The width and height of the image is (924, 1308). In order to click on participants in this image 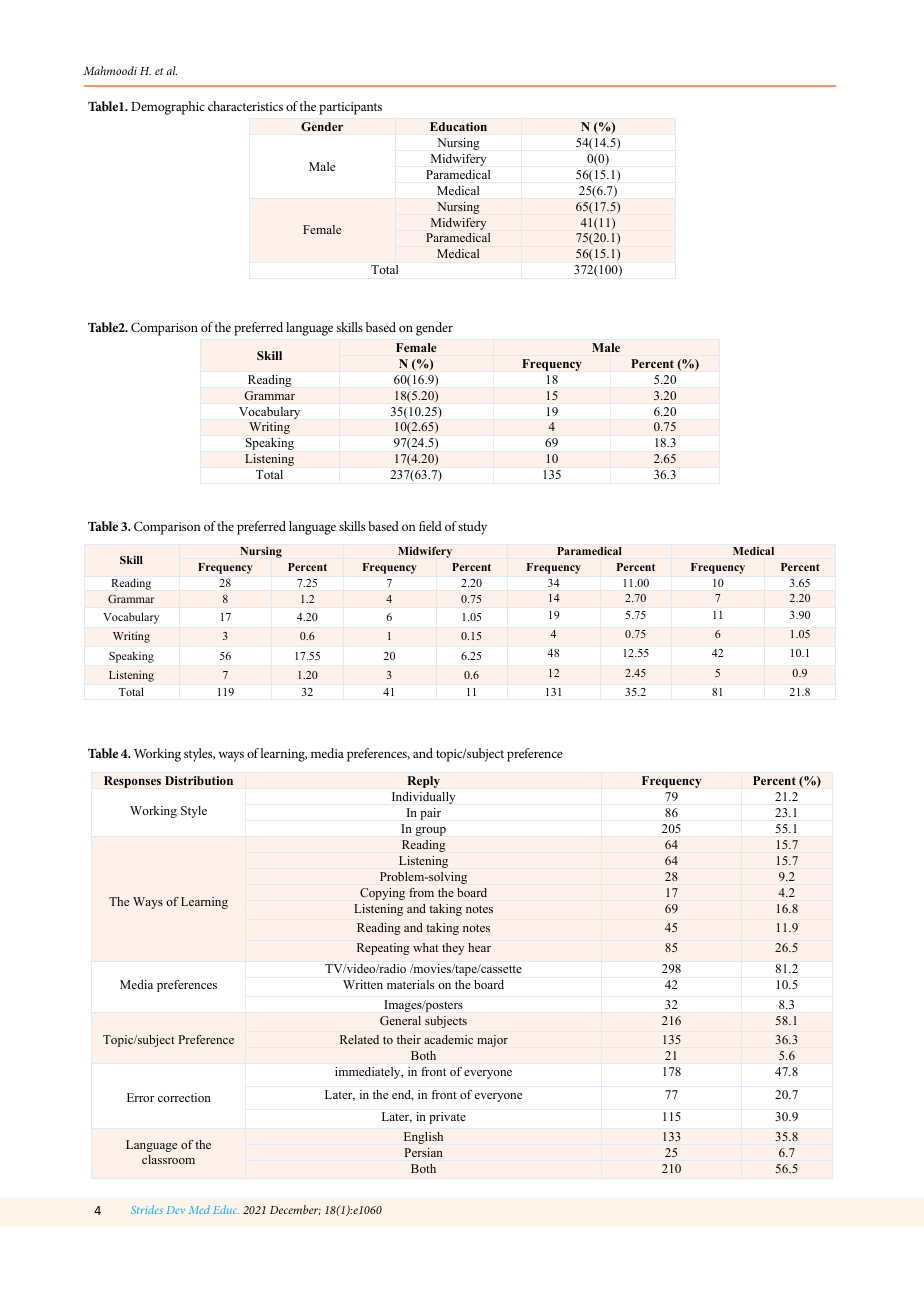, I will do `click(350, 108)`.
